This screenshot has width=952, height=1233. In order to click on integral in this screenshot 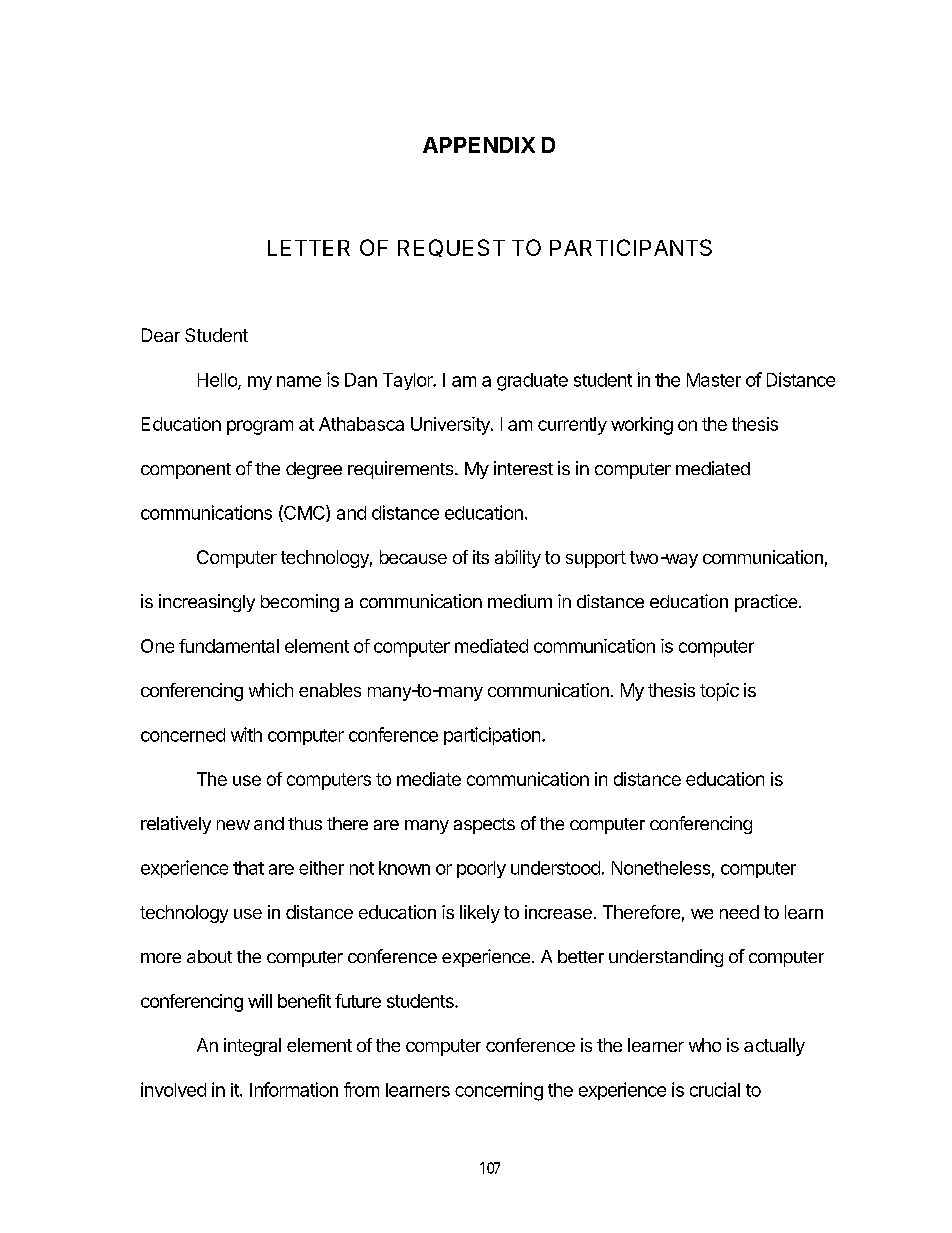, I will do `click(252, 1047)`.
